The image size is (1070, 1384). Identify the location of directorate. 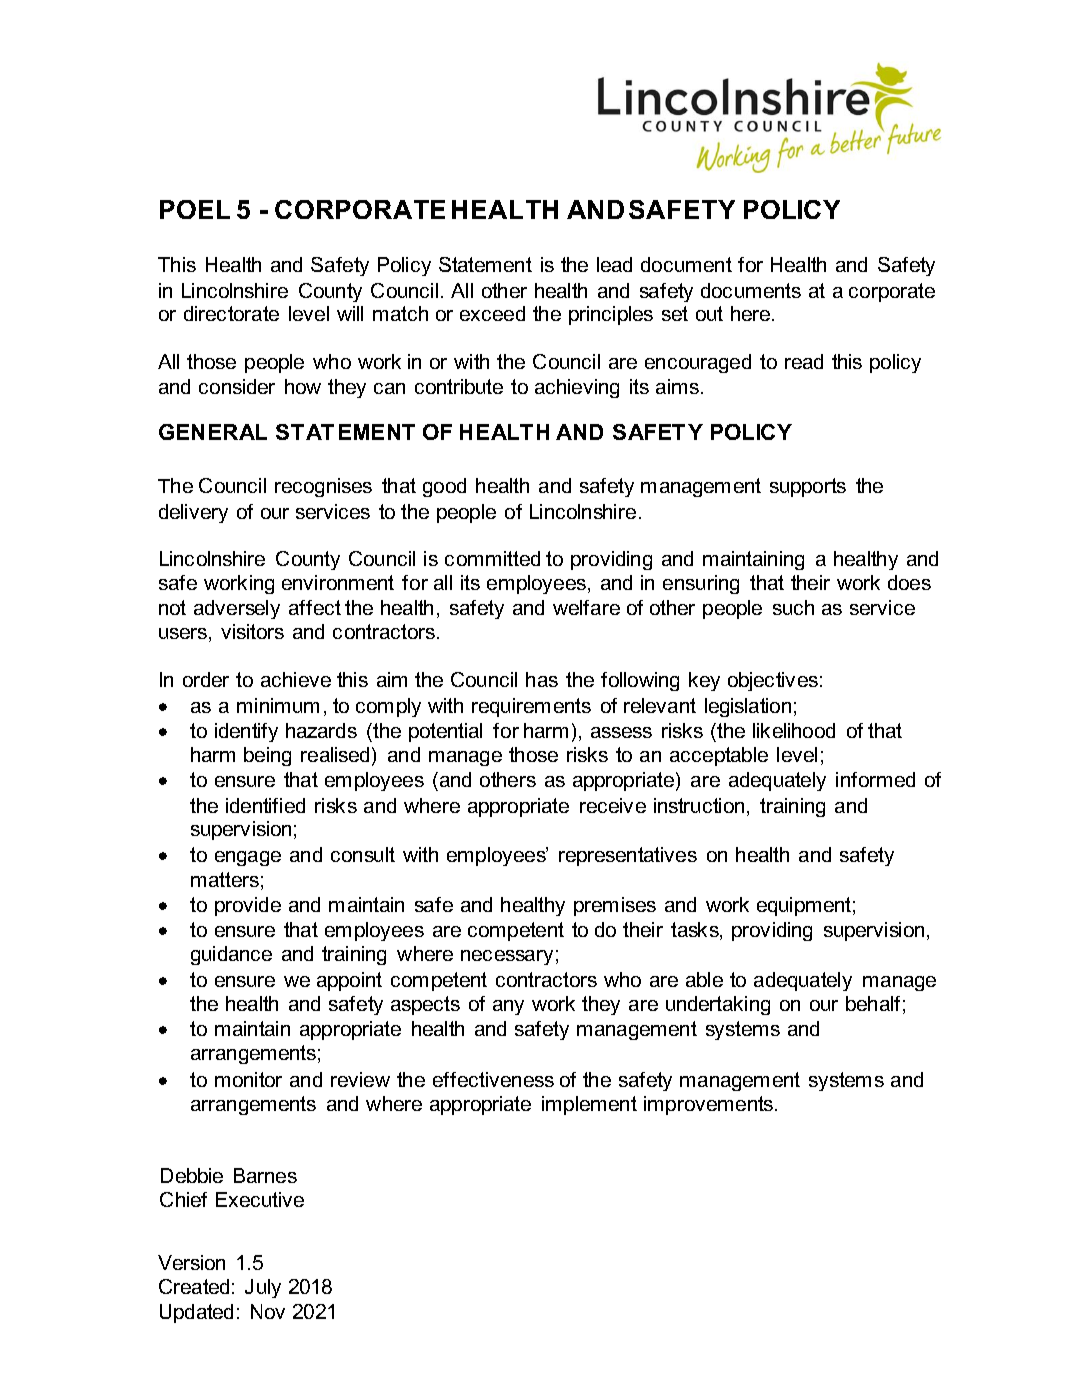
(231, 313).
